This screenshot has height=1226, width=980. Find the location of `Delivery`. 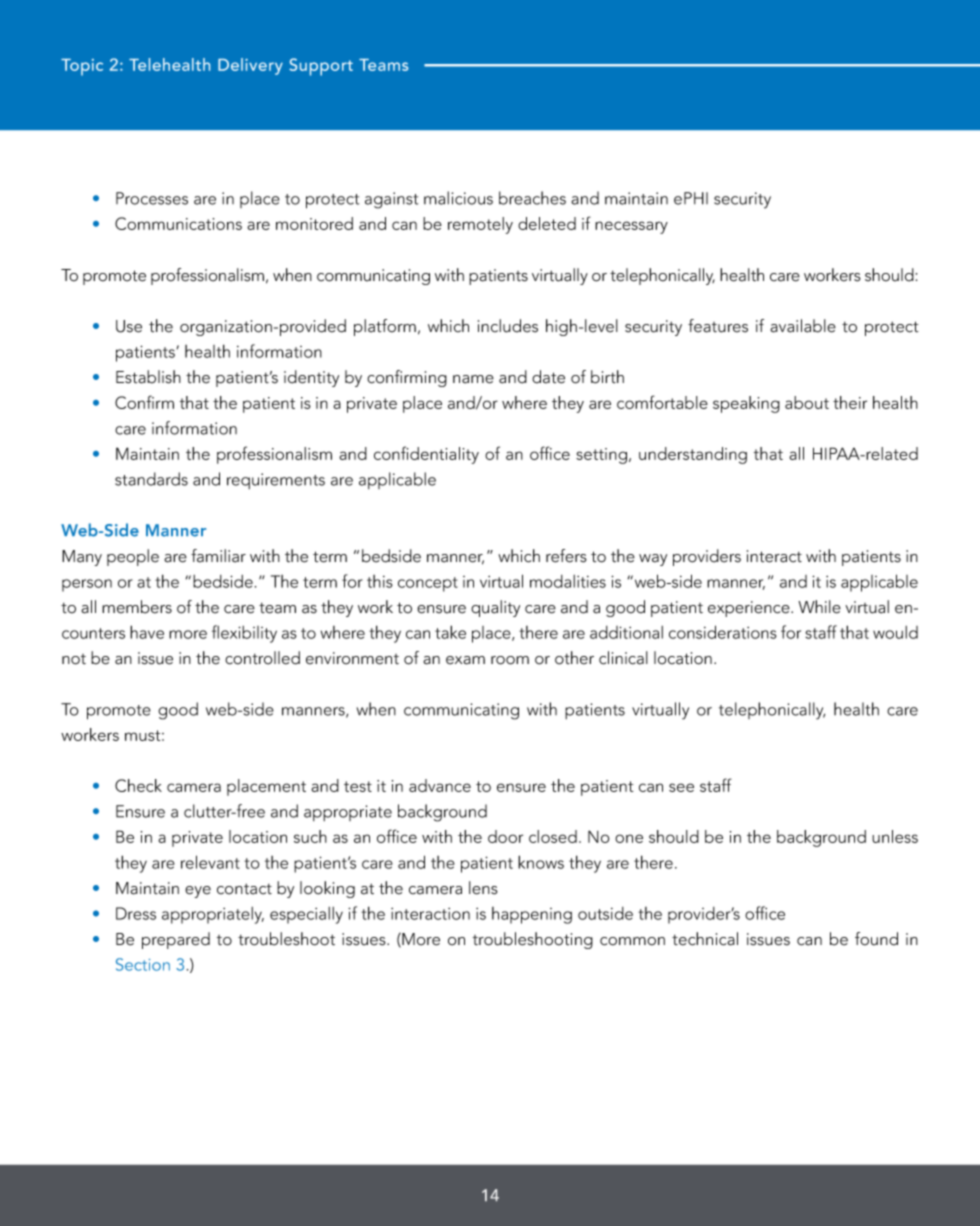

Delivery is located at coordinates (250, 66).
